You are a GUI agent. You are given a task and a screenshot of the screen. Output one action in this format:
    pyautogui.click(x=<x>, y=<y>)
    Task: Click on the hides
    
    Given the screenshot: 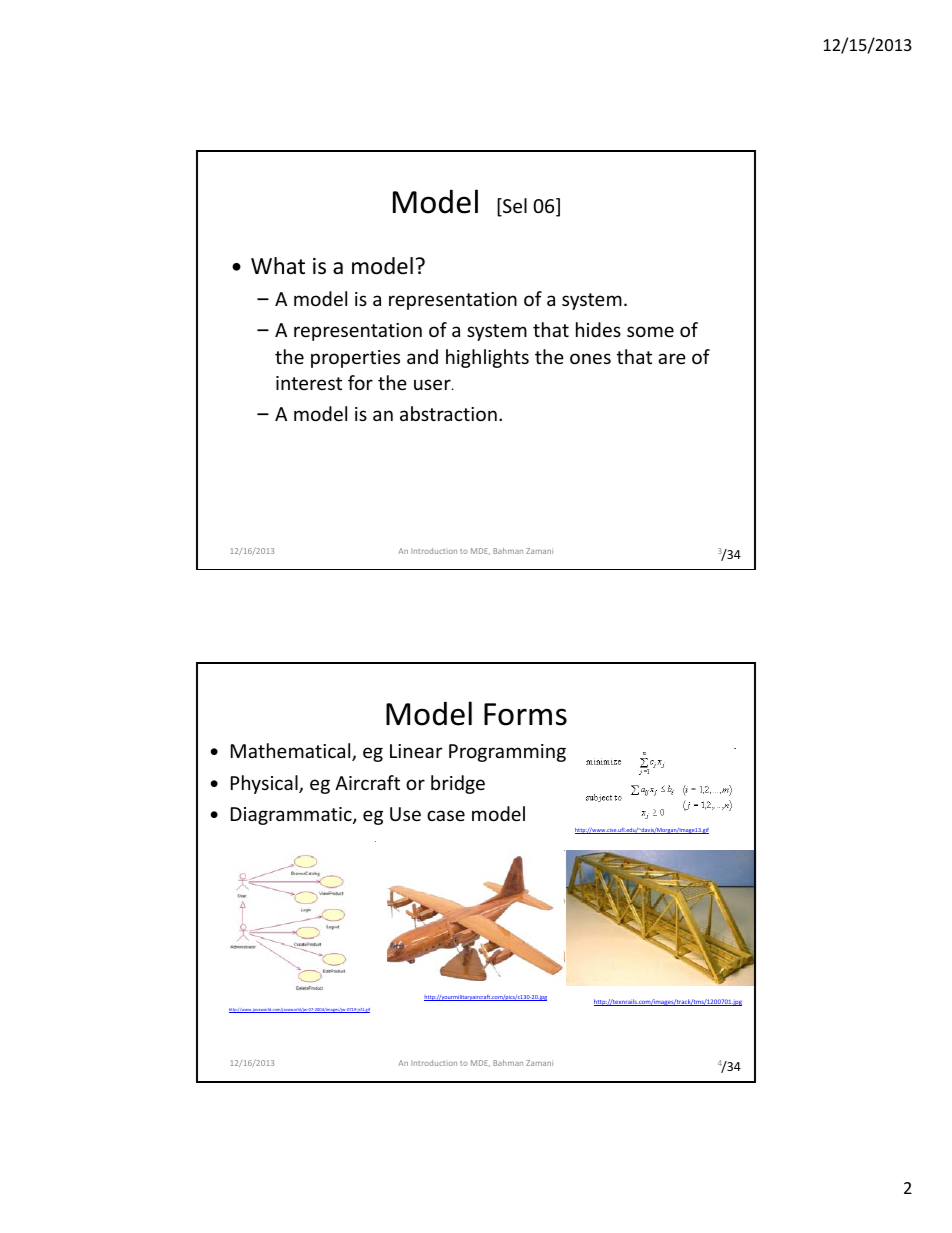 What is the action you would take?
    pyautogui.click(x=598, y=329)
